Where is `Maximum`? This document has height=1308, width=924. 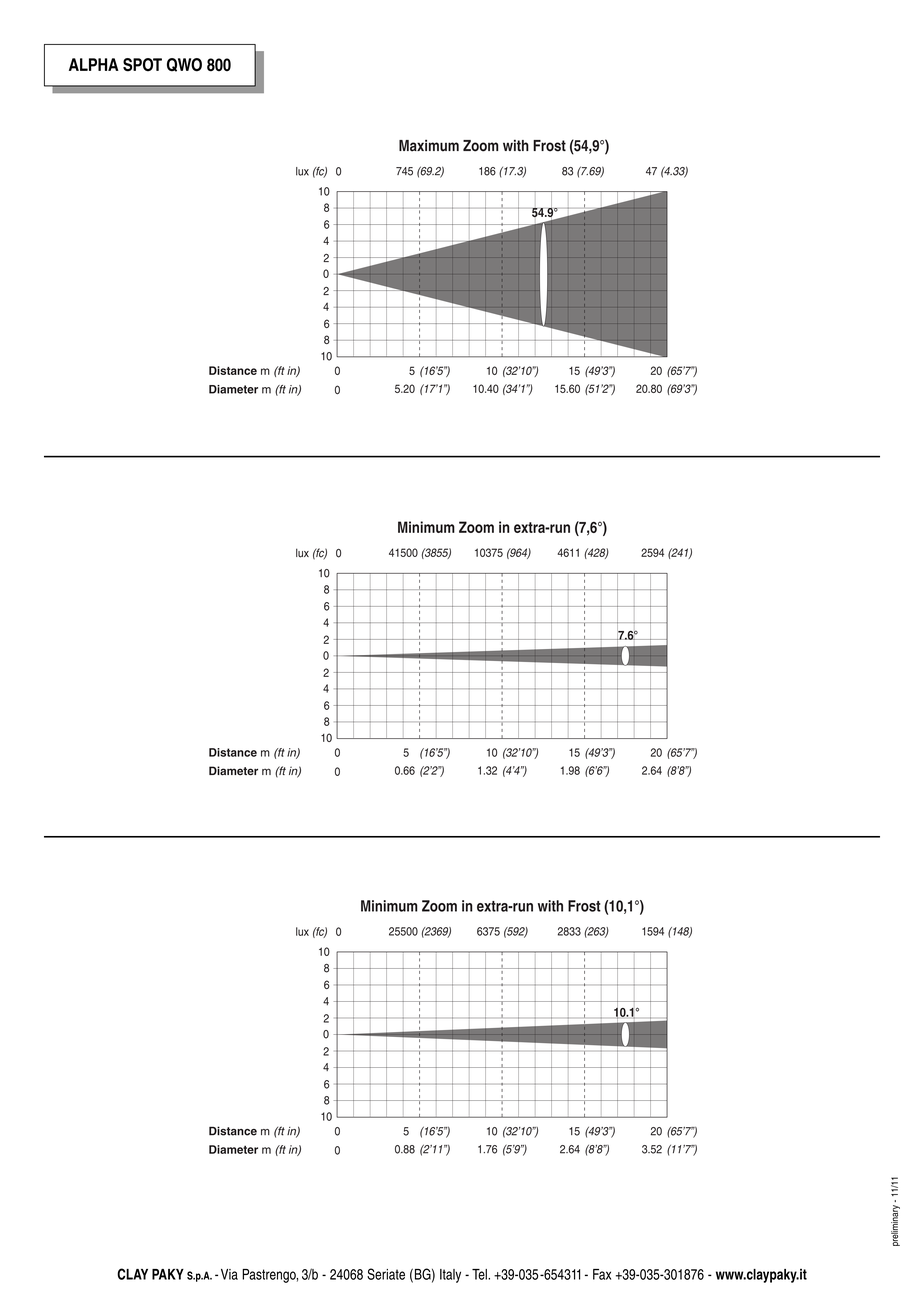
Maximum is located at coordinates (429, 146).
